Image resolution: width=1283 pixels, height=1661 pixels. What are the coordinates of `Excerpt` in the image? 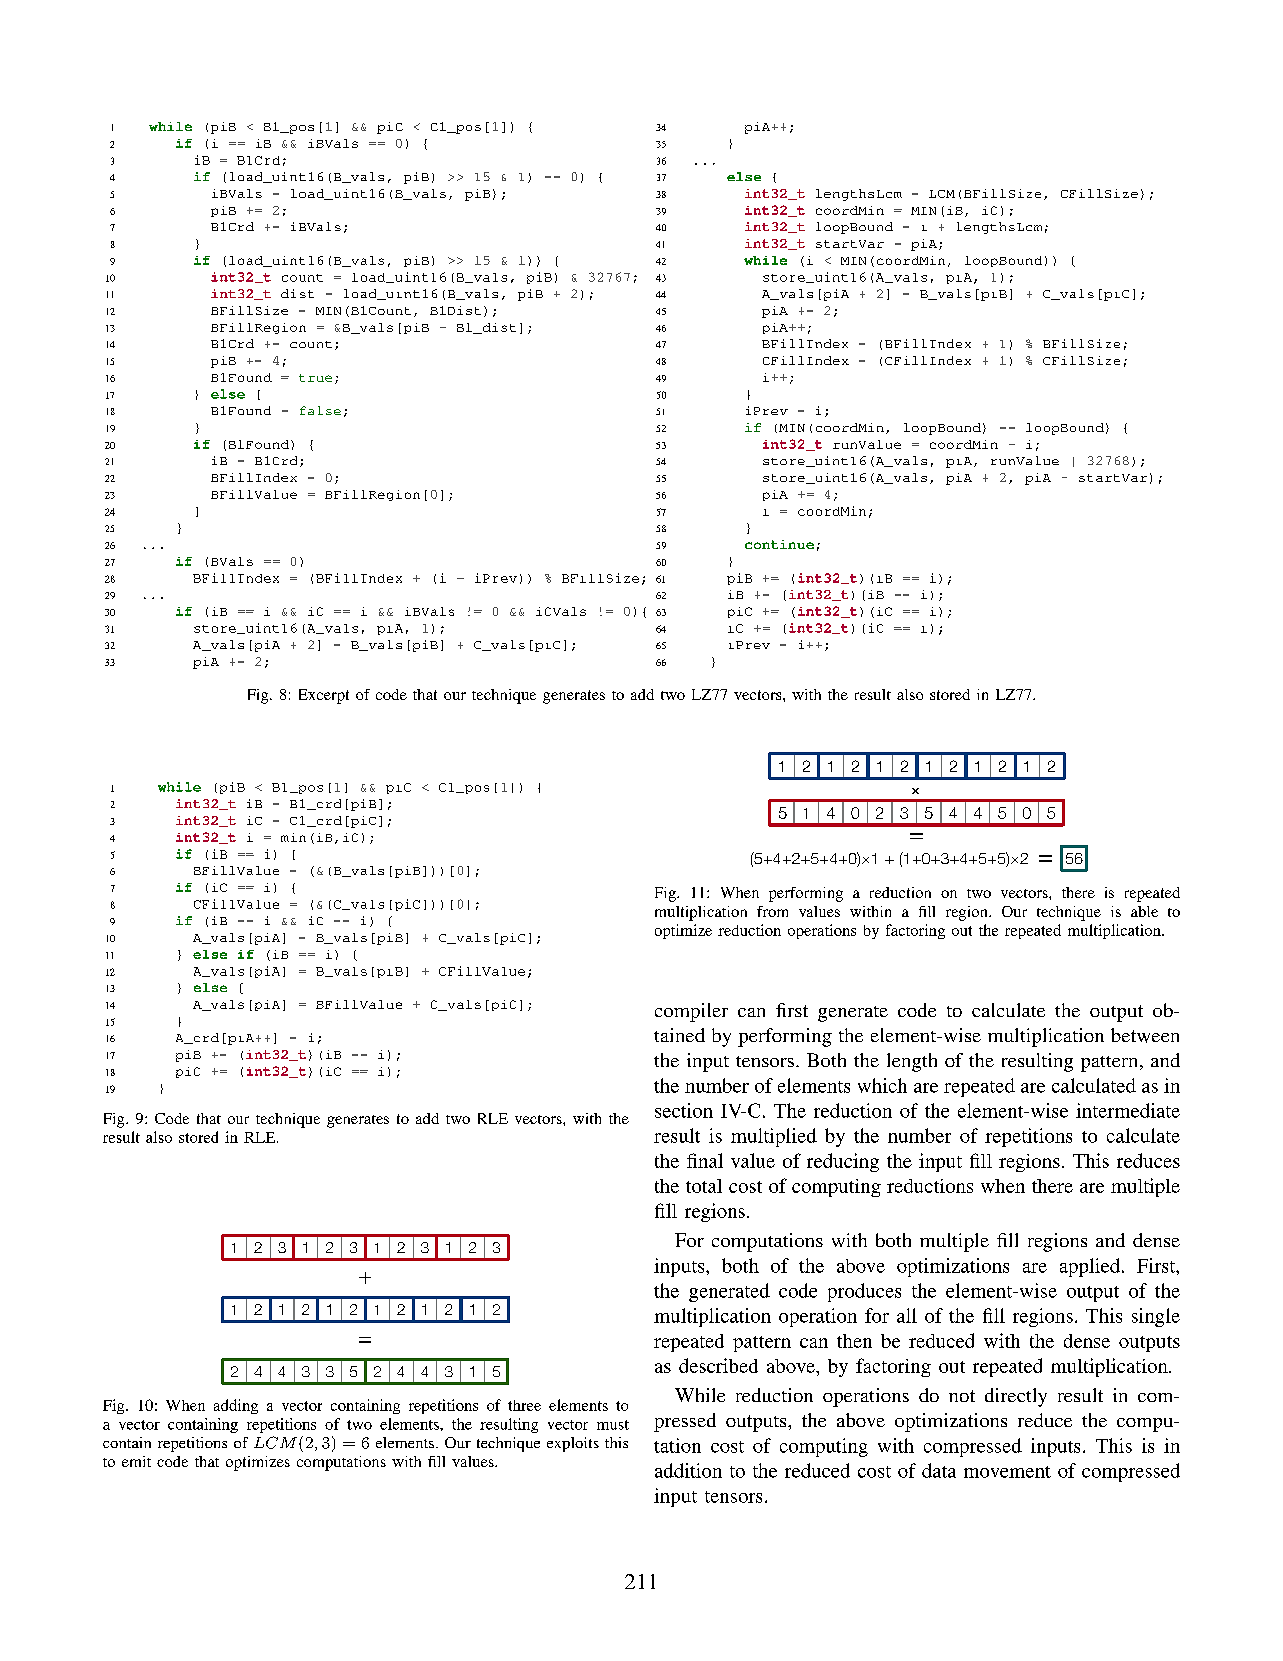 It's located at (324, 696).
